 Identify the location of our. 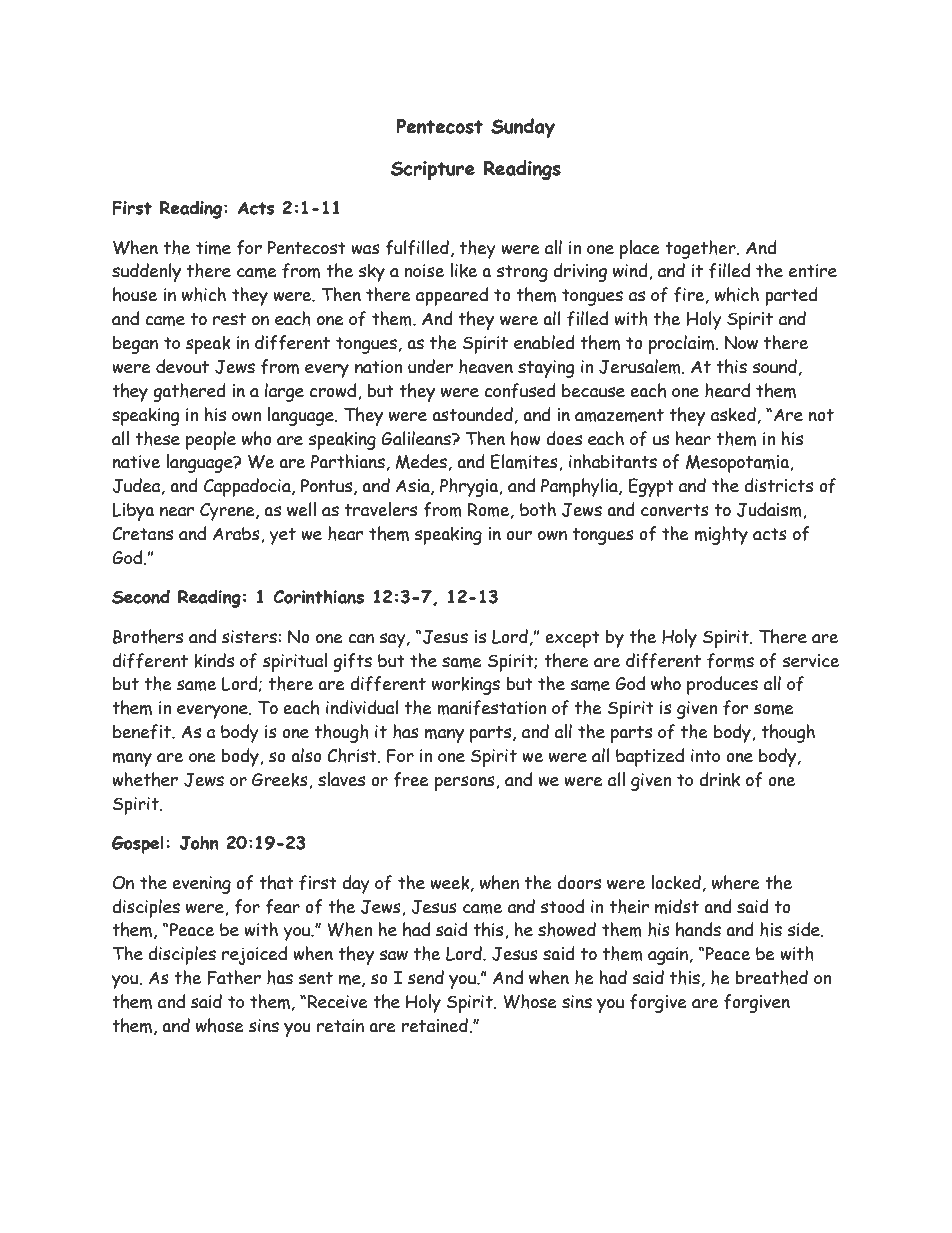
(519, 536).
